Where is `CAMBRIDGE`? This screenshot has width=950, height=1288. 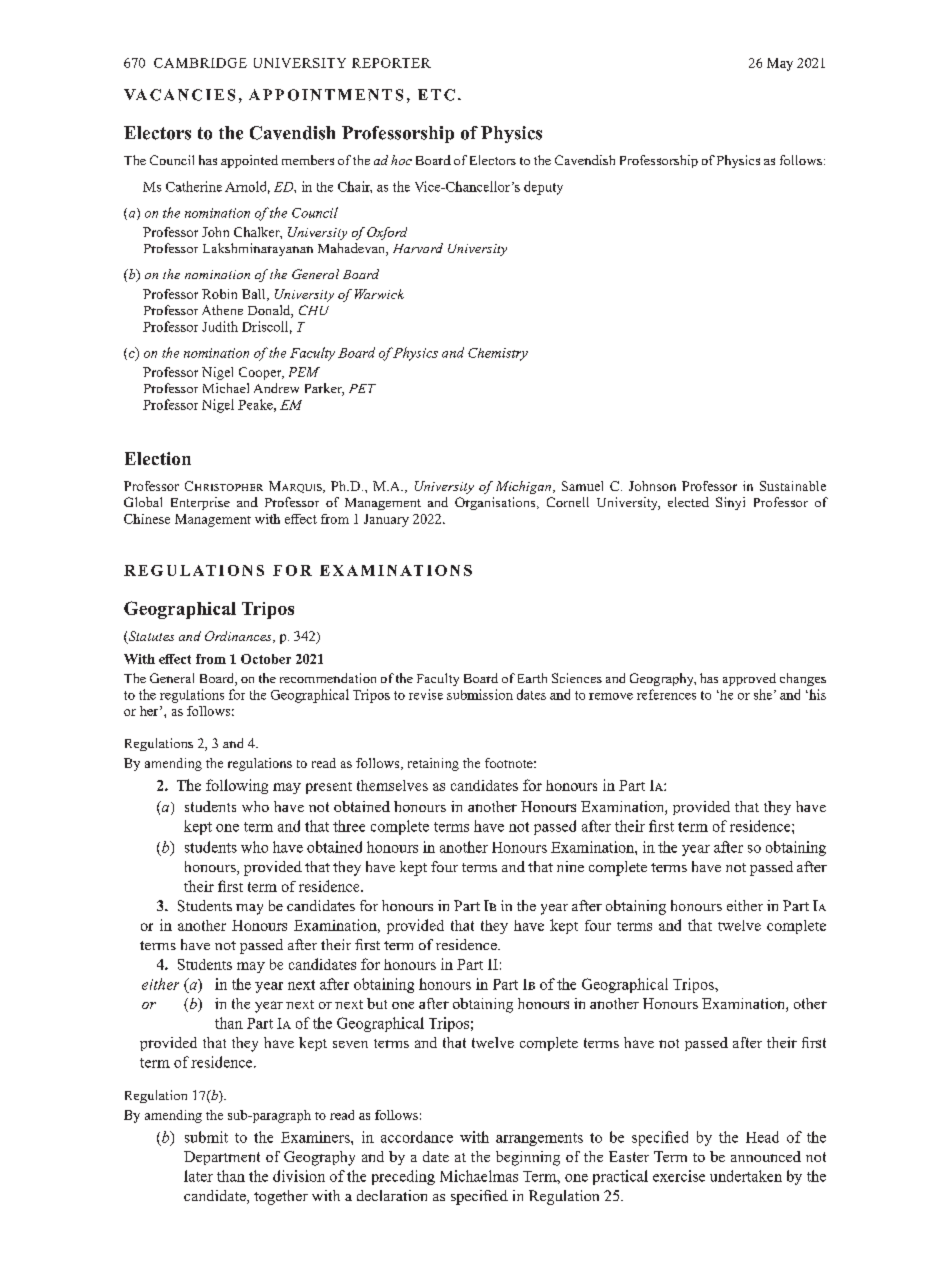 CAMBRIDGE is located at coordinates (200, 63).
